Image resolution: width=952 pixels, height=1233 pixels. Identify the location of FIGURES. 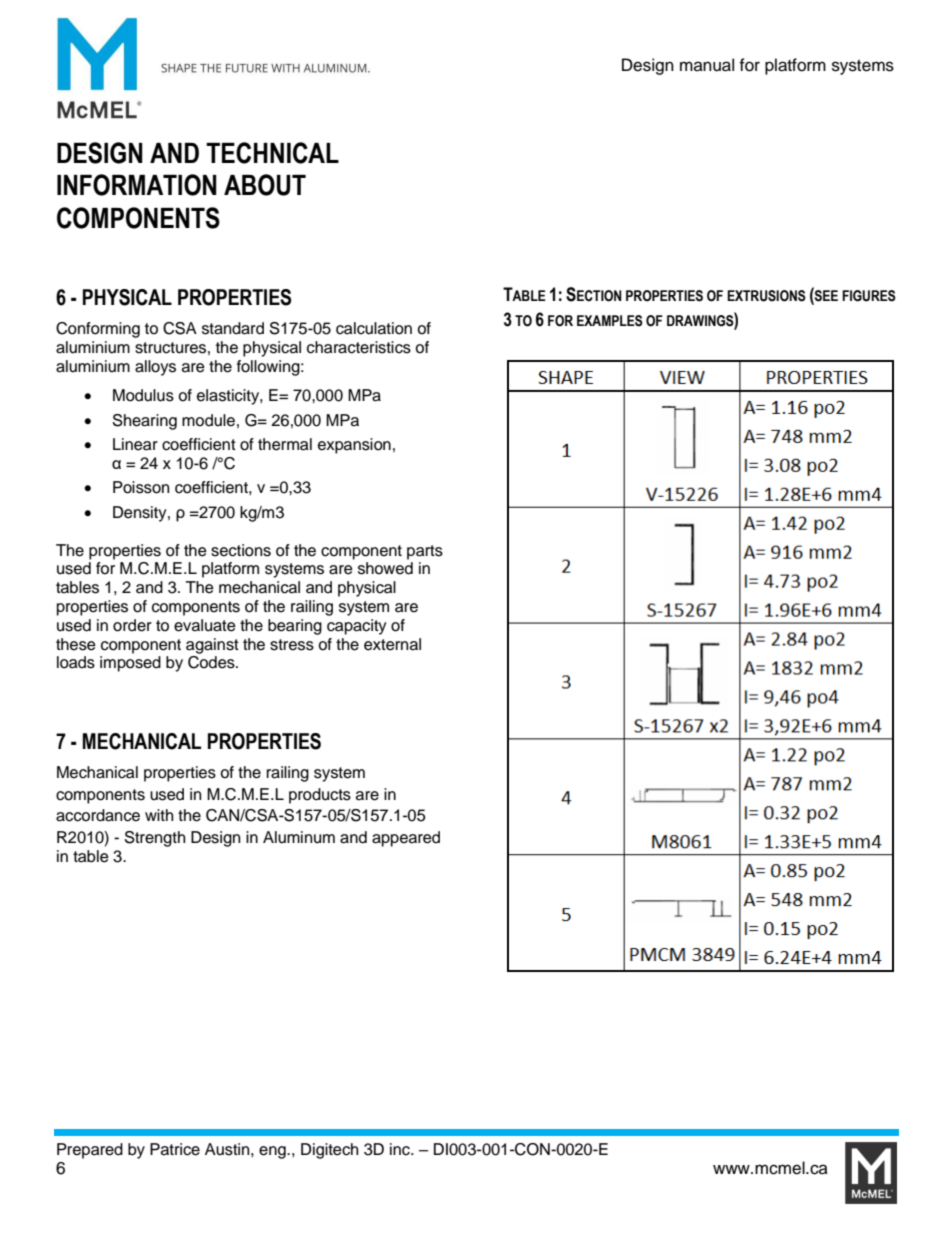
(869, 296).
